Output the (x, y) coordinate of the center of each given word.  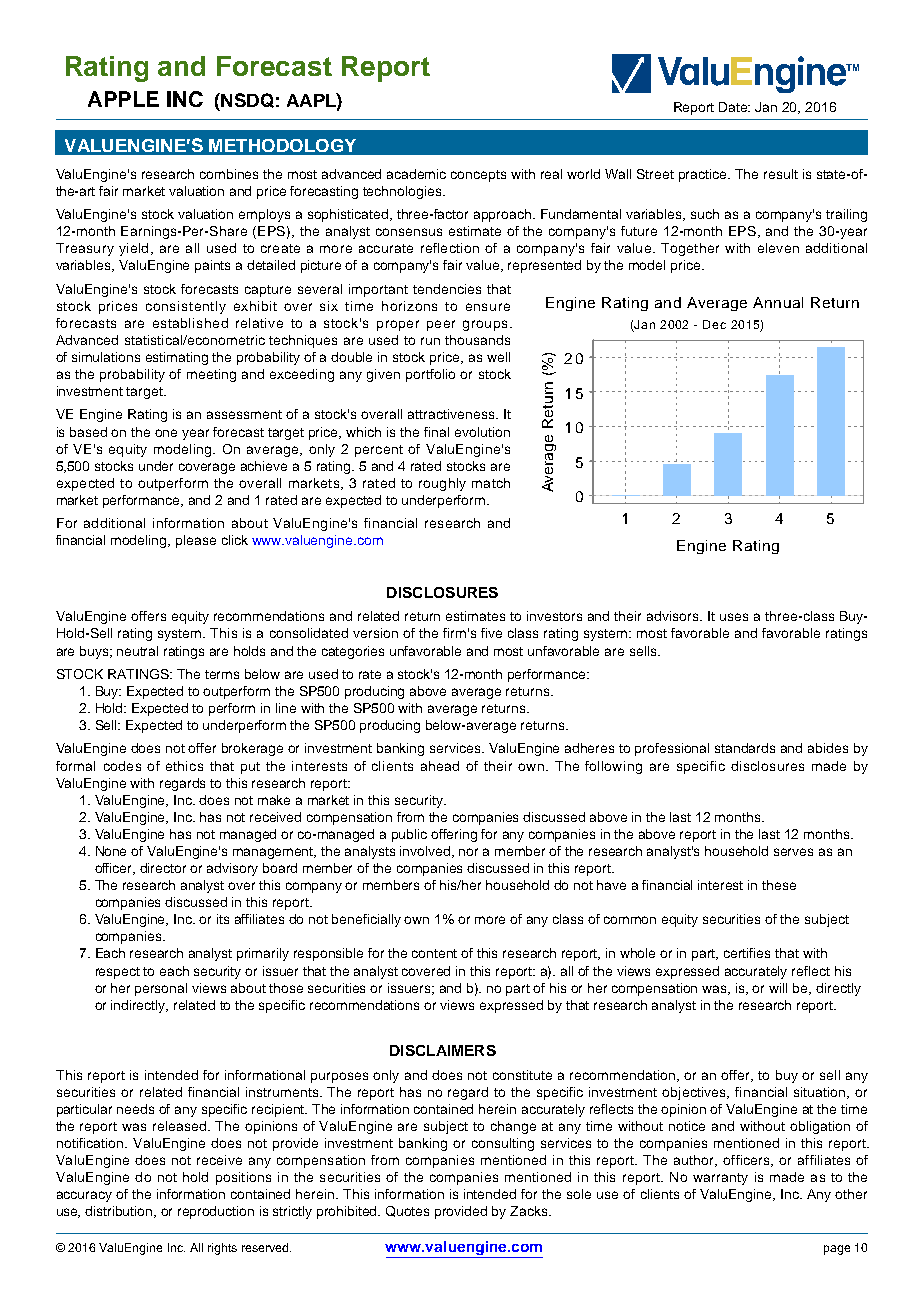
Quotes (407, 1211)
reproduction (216, 1212)
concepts (478, 176)
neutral (137, 651)
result (781, 174)
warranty (720, 1179)
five (491, 633)
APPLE (123, 99)
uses (734, 617)
